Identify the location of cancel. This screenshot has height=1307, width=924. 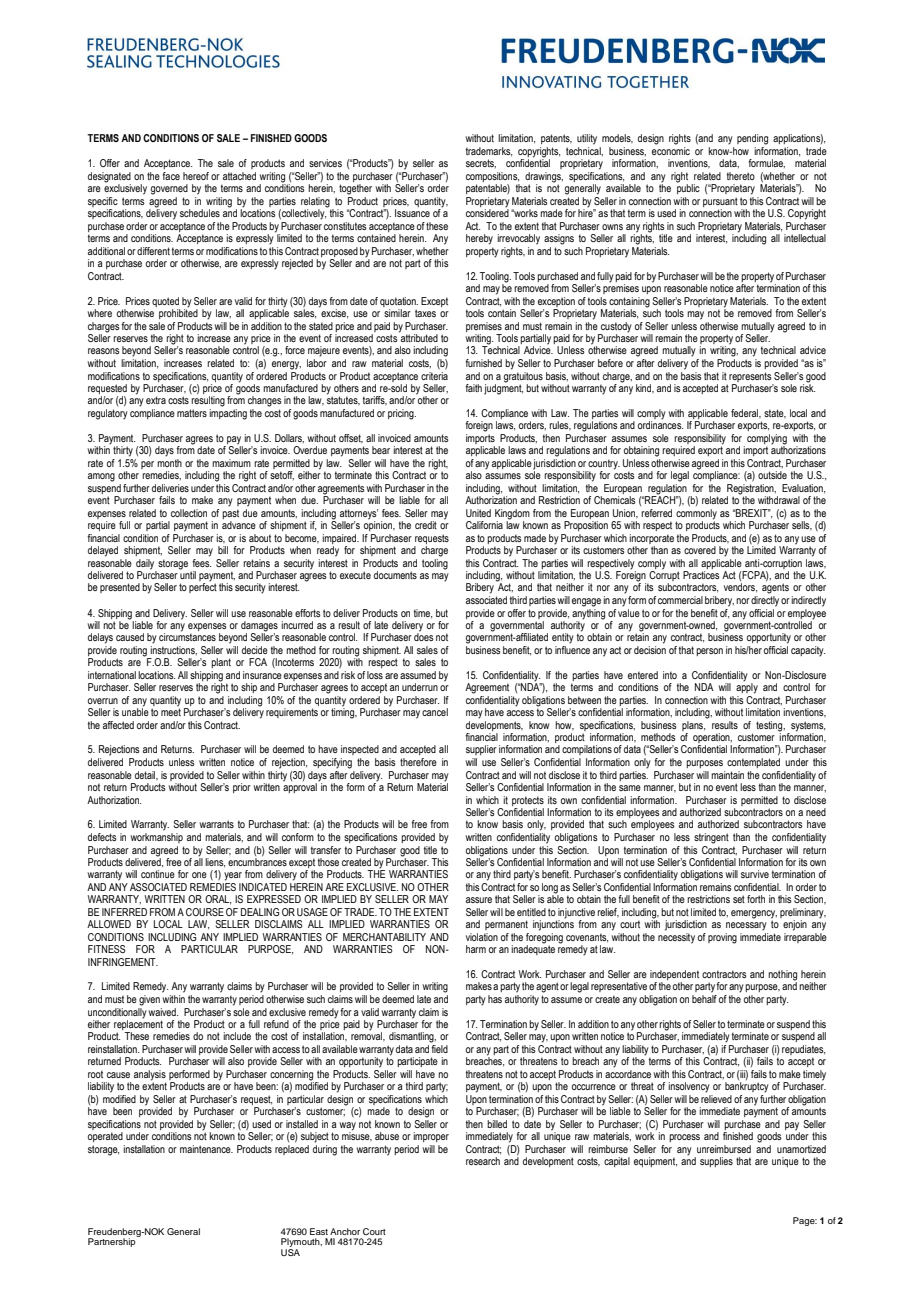
(435, 712).
